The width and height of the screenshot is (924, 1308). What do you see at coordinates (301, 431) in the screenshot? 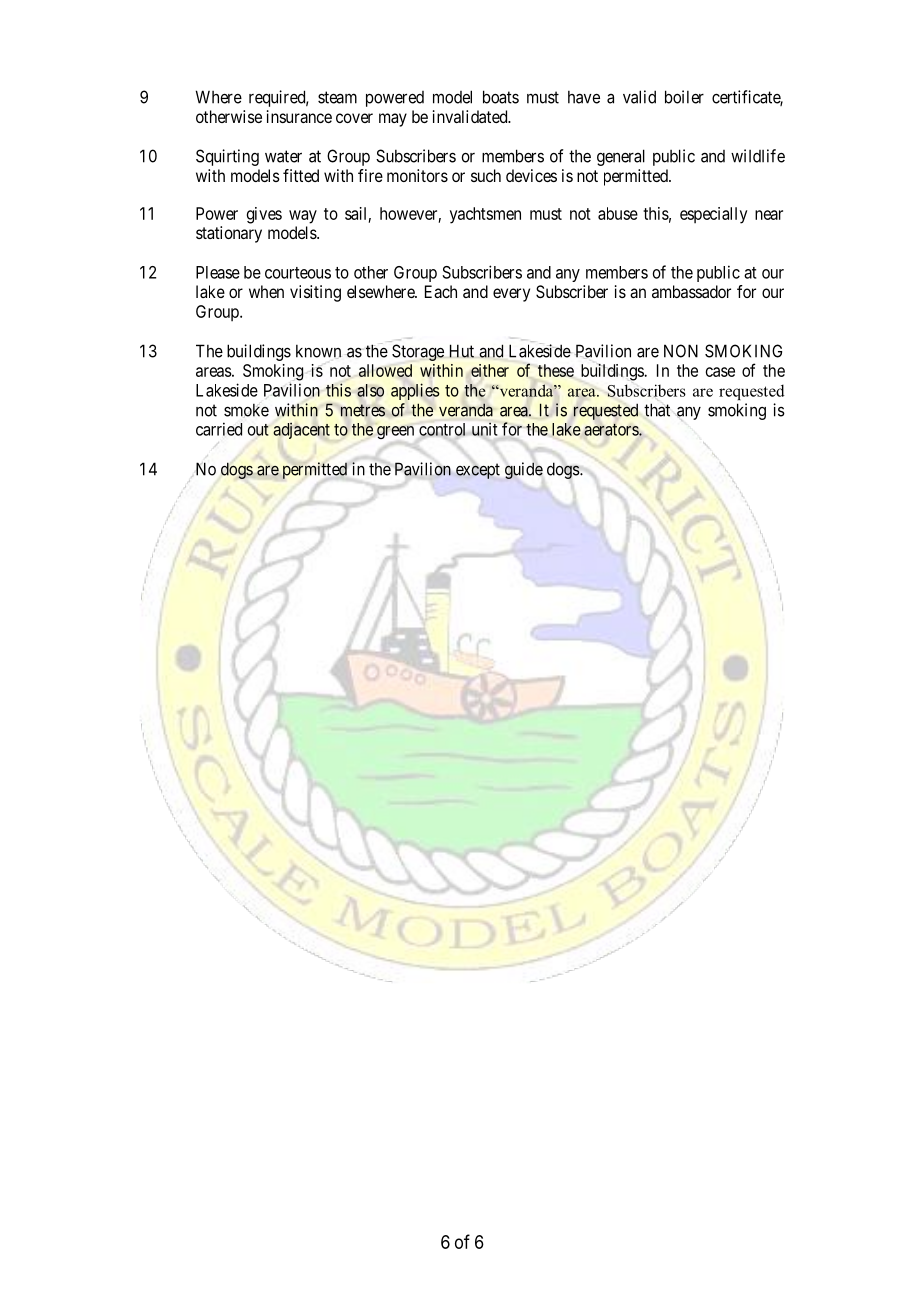
I see `adjacent` at bounding box center [301, 431].
